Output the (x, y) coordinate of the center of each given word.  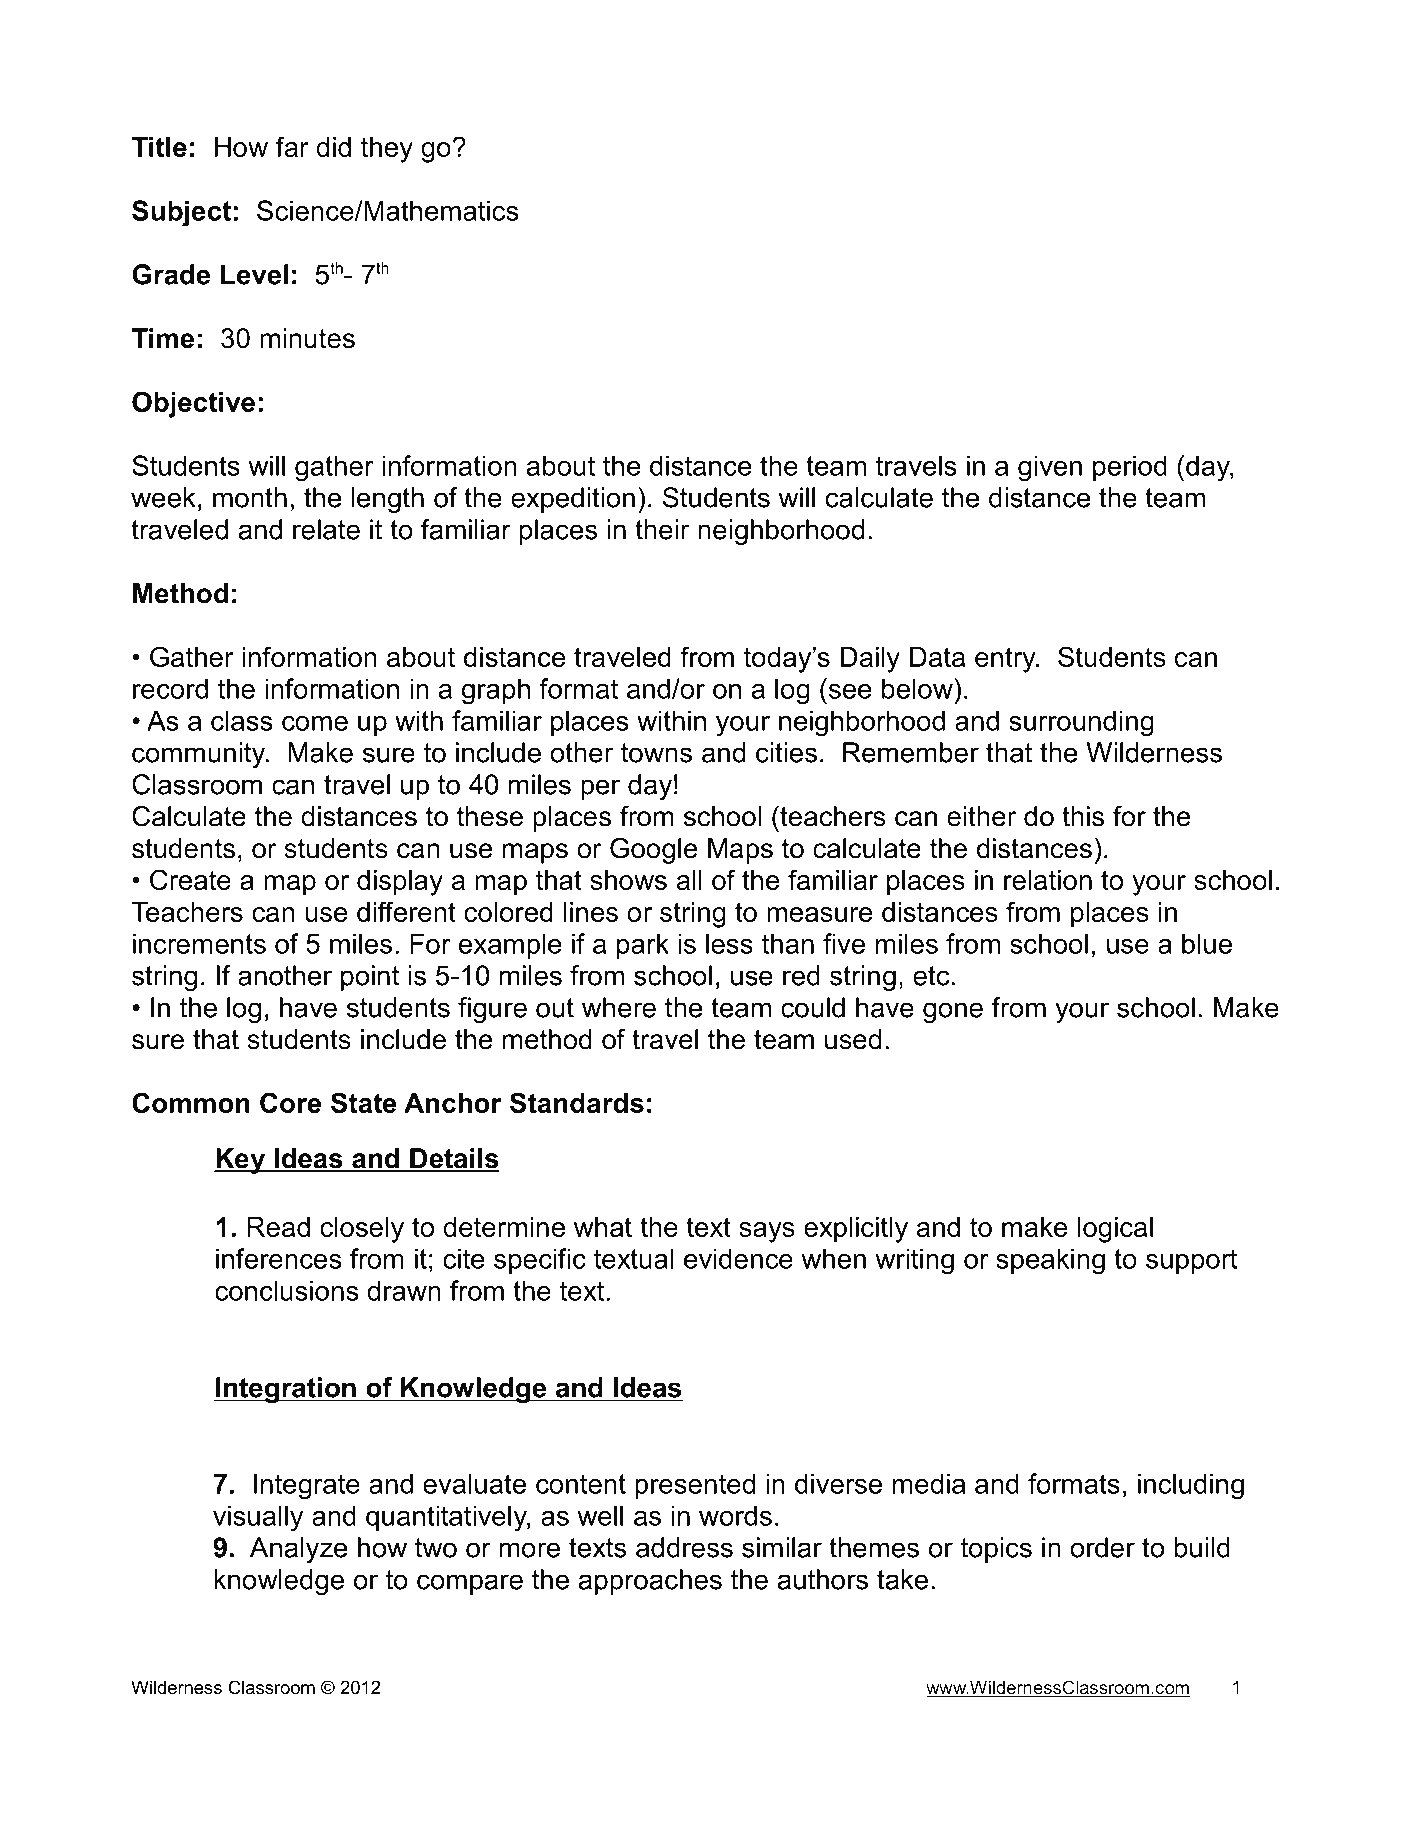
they (387, 150)
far (292, 146)
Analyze (299, 1550)
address (684, 1547)
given (1050, 468)
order (1102, 1547)
